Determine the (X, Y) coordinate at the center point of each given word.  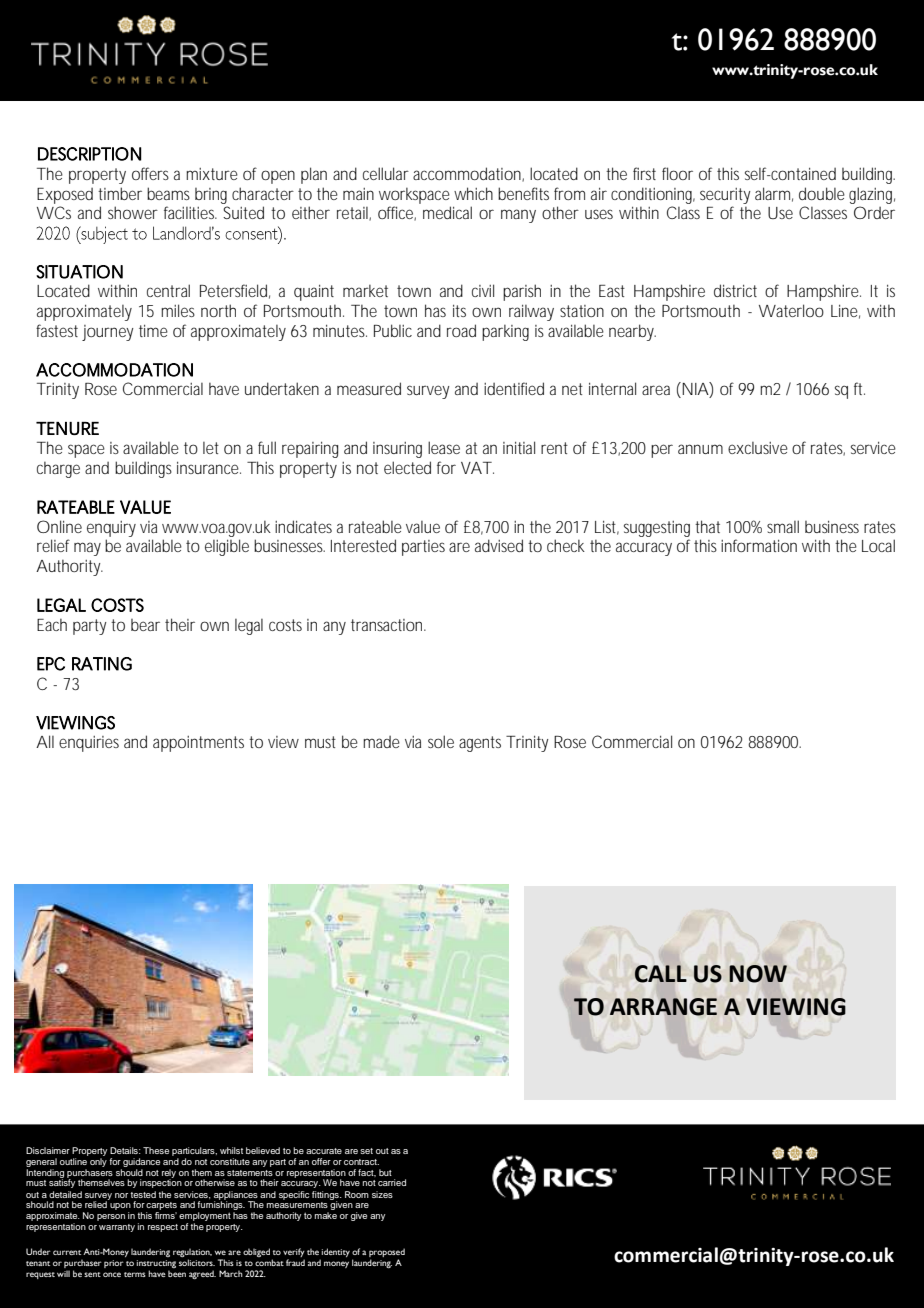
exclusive (758, 448)
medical (447, 212)
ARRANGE (663, 1007)
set (366, 1151)
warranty (117, 1228)
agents (480, 744)
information (759, 545)
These (156, 1150)
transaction (388, 625)
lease (444, 447)
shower (133, 212)
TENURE (67, 428)
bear (145, 625)
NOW (758, 974)
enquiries (89, 744)
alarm (774, 194)
